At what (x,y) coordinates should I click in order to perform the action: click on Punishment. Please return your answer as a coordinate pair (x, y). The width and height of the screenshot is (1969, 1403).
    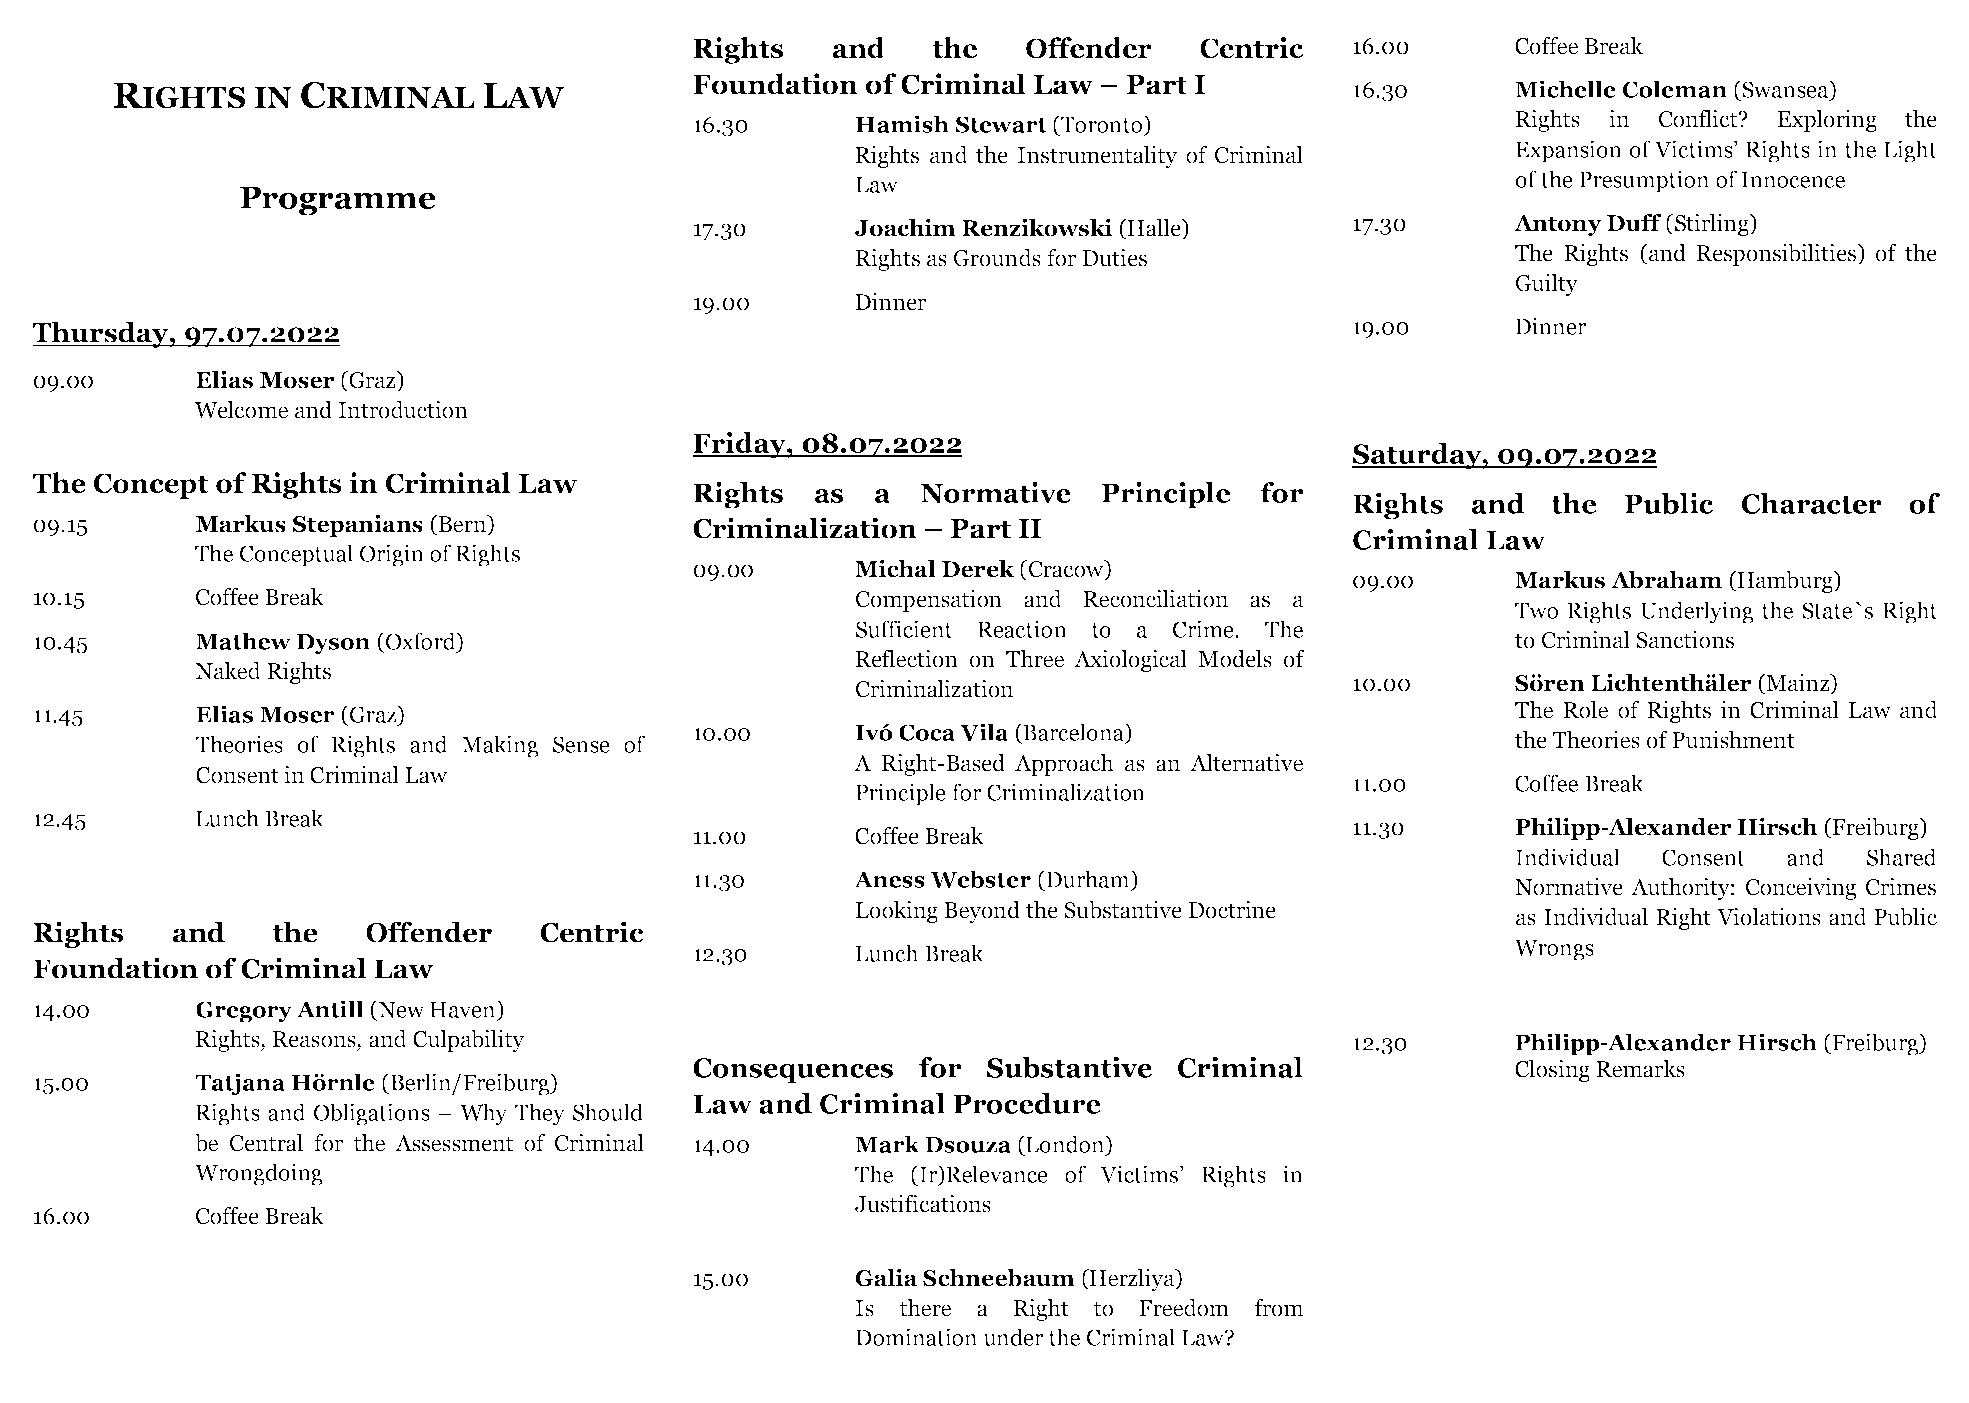
    Looking at the image, I should click on (1733, 740).
